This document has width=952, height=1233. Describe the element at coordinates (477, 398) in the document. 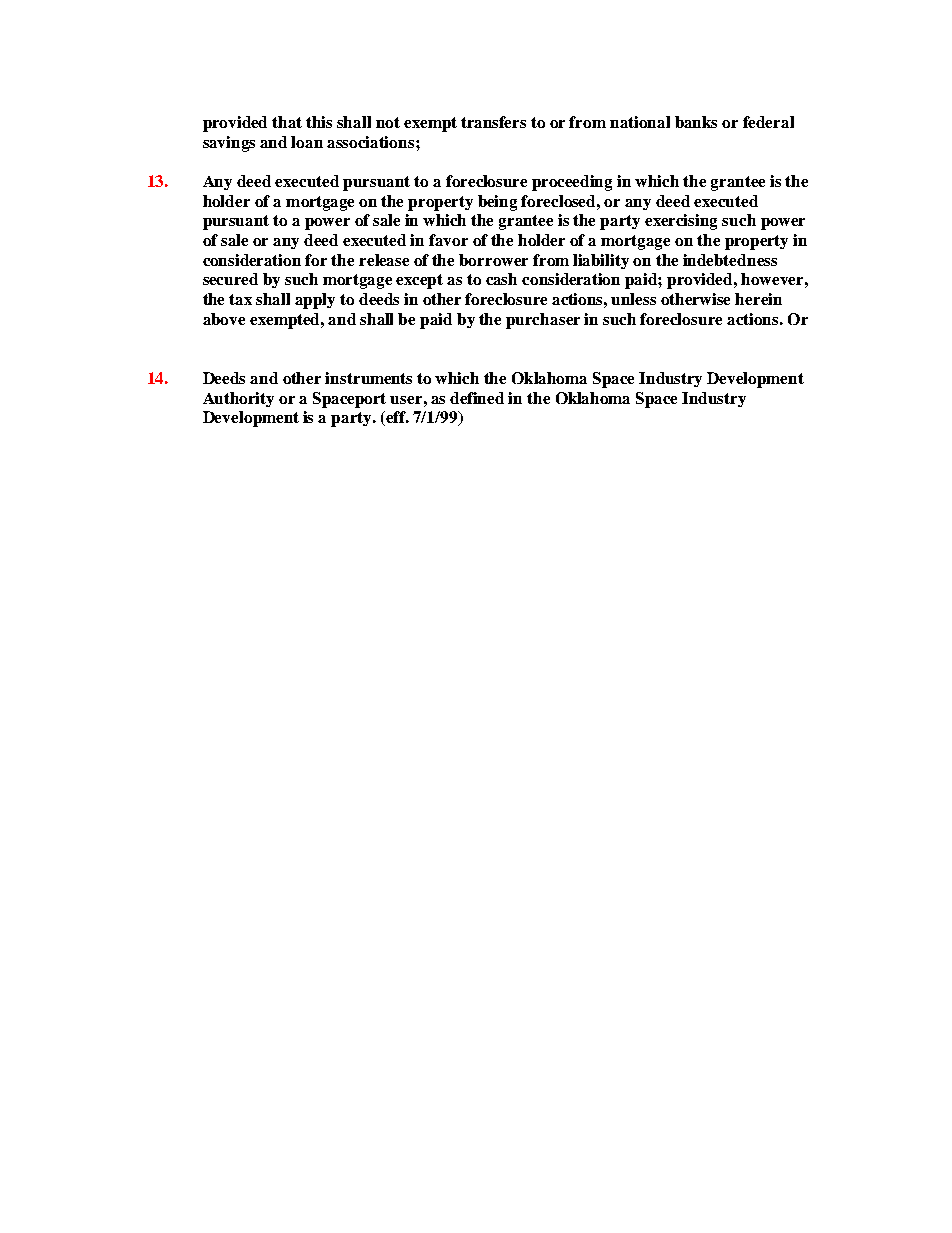

I see `defined` at that location.
